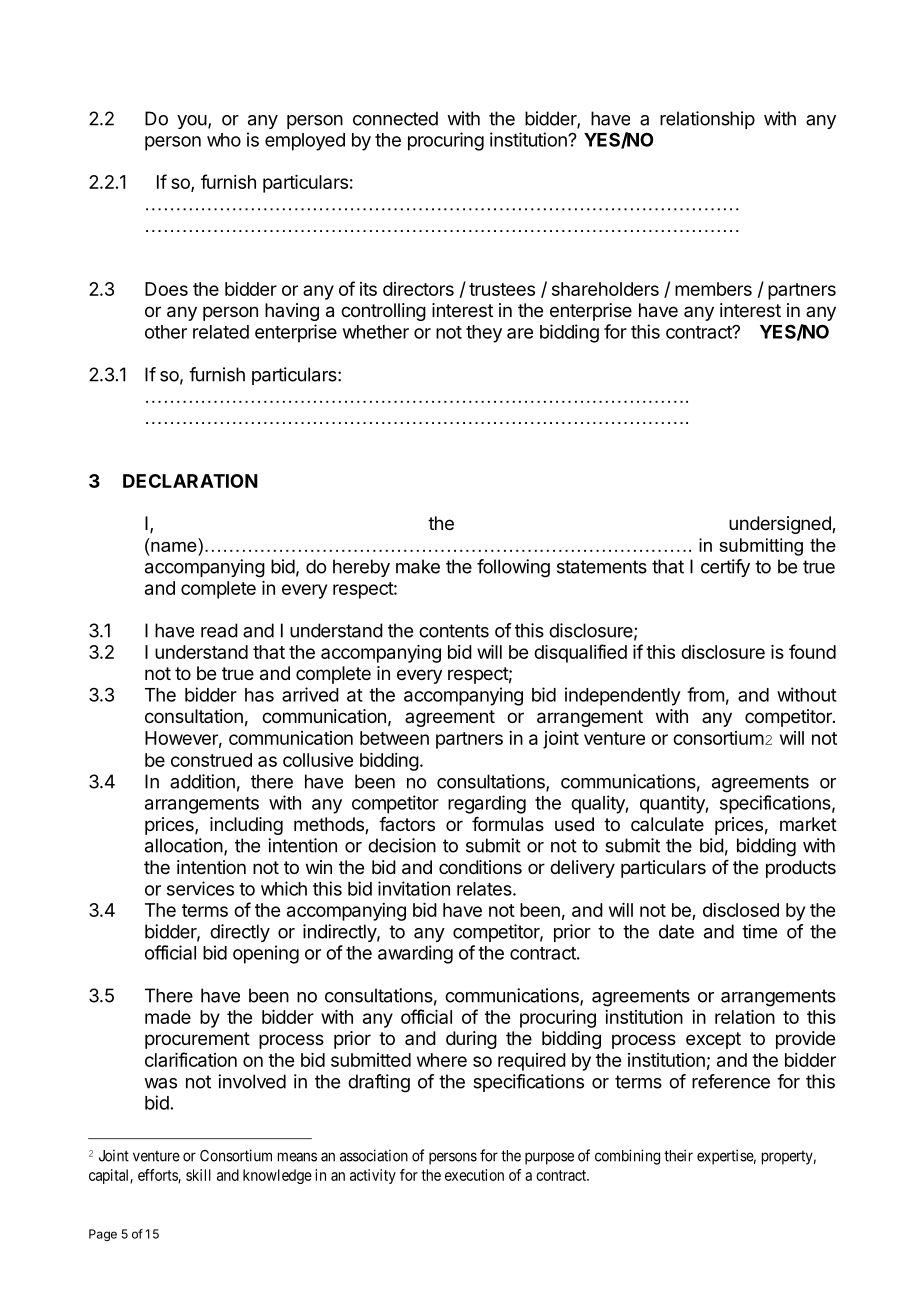 This screenshot has height=1307, width=924. Describe the element at coordinates (198, 1175) in the screenshot. I see `skill` at that location.
